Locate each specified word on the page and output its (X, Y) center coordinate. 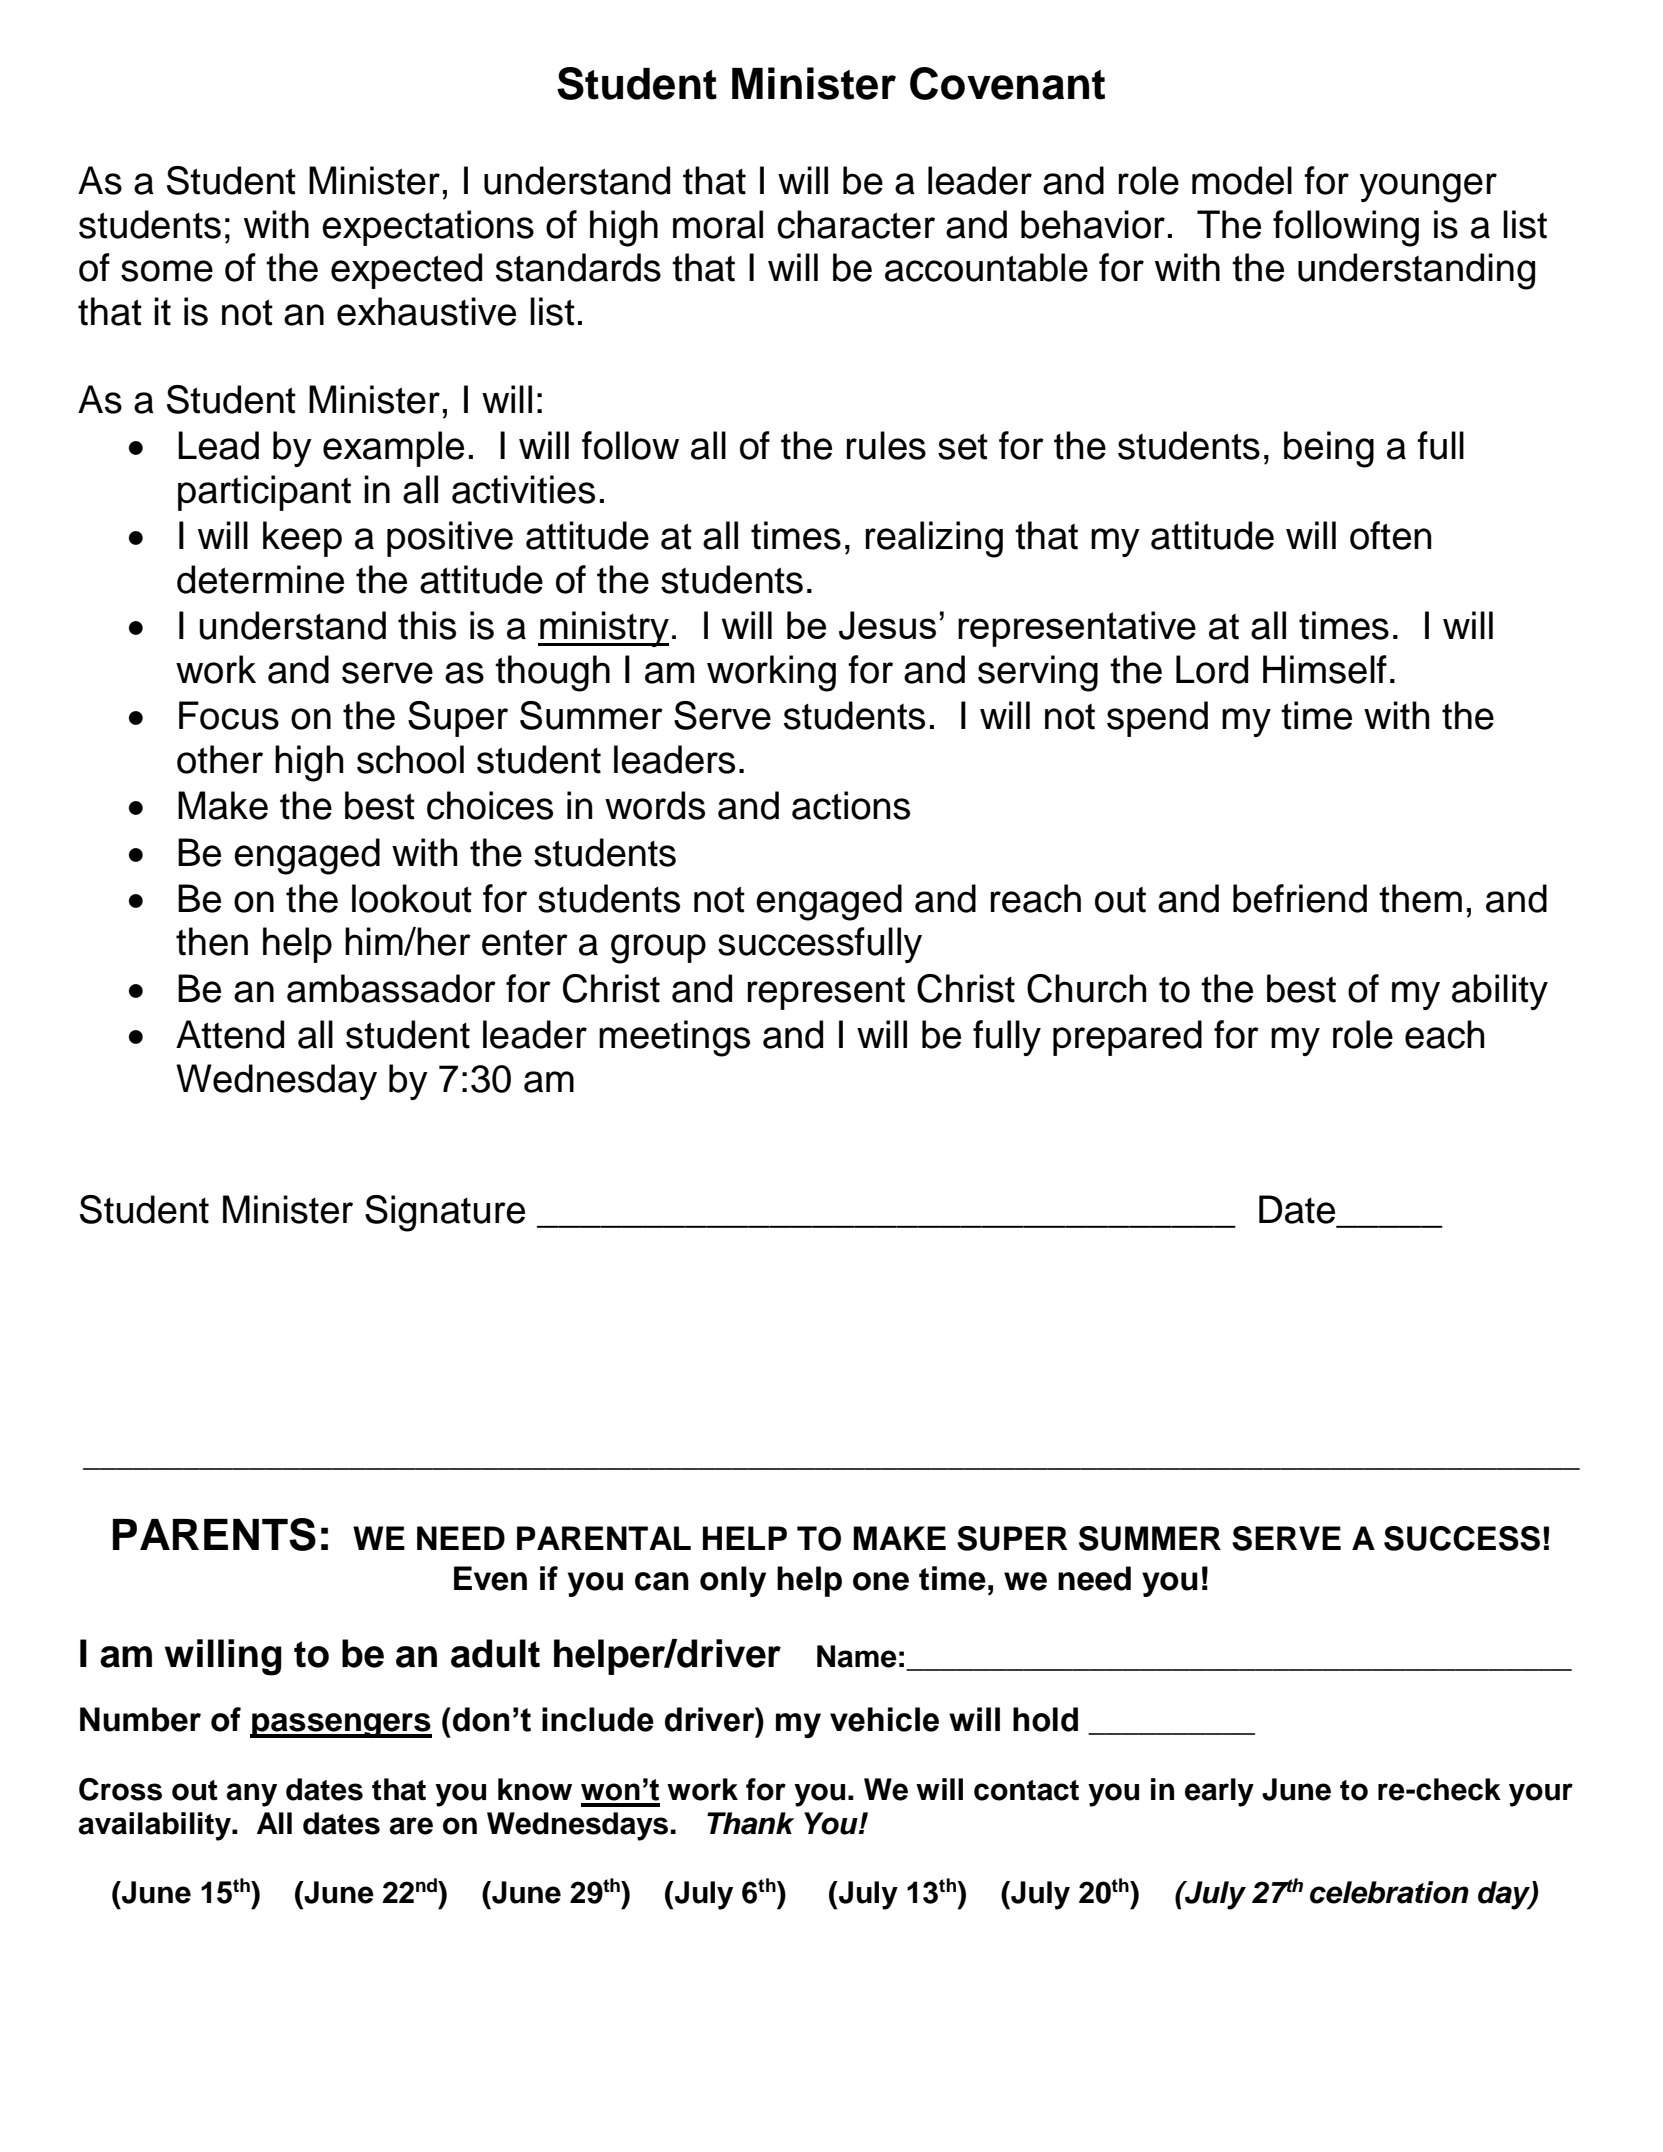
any (251, 1795)
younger (1428, 188)
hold (1045, 1719)
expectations (428, 228)
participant (264, 493)
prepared (1127, 1038)
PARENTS (214, 1534)
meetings (674, 1038)
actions (851, 805)
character (856, 224)
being (1329, 449)
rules (886, 445)
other (220, 759)
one (881, 1581)
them (1420, 898)
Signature (445, 1213)
